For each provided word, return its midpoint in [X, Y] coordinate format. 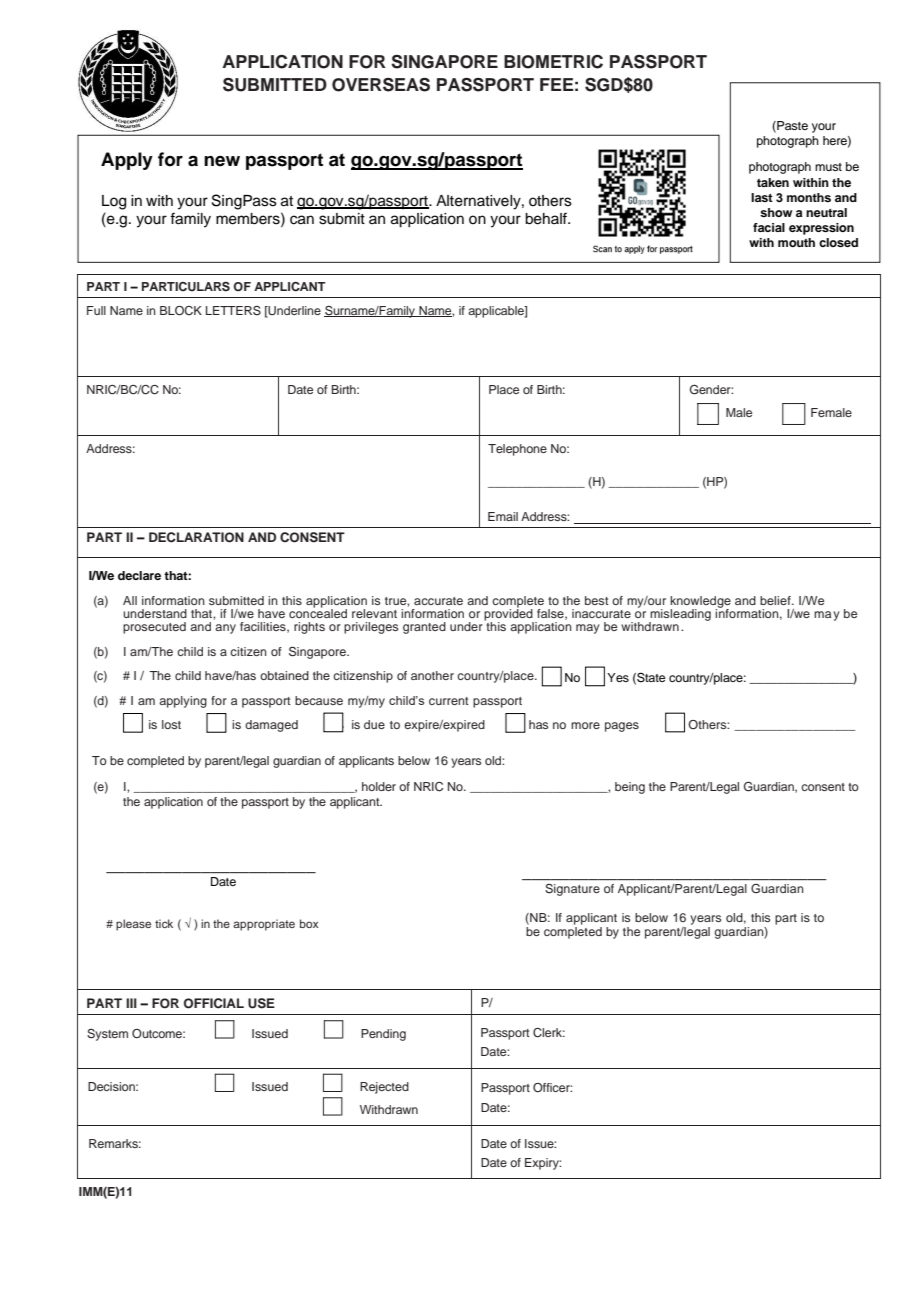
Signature [572, 890]
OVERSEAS [381, 85]
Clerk [549, 1033]
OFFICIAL [214, 1003]
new [222, 161]
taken [773, 182]
